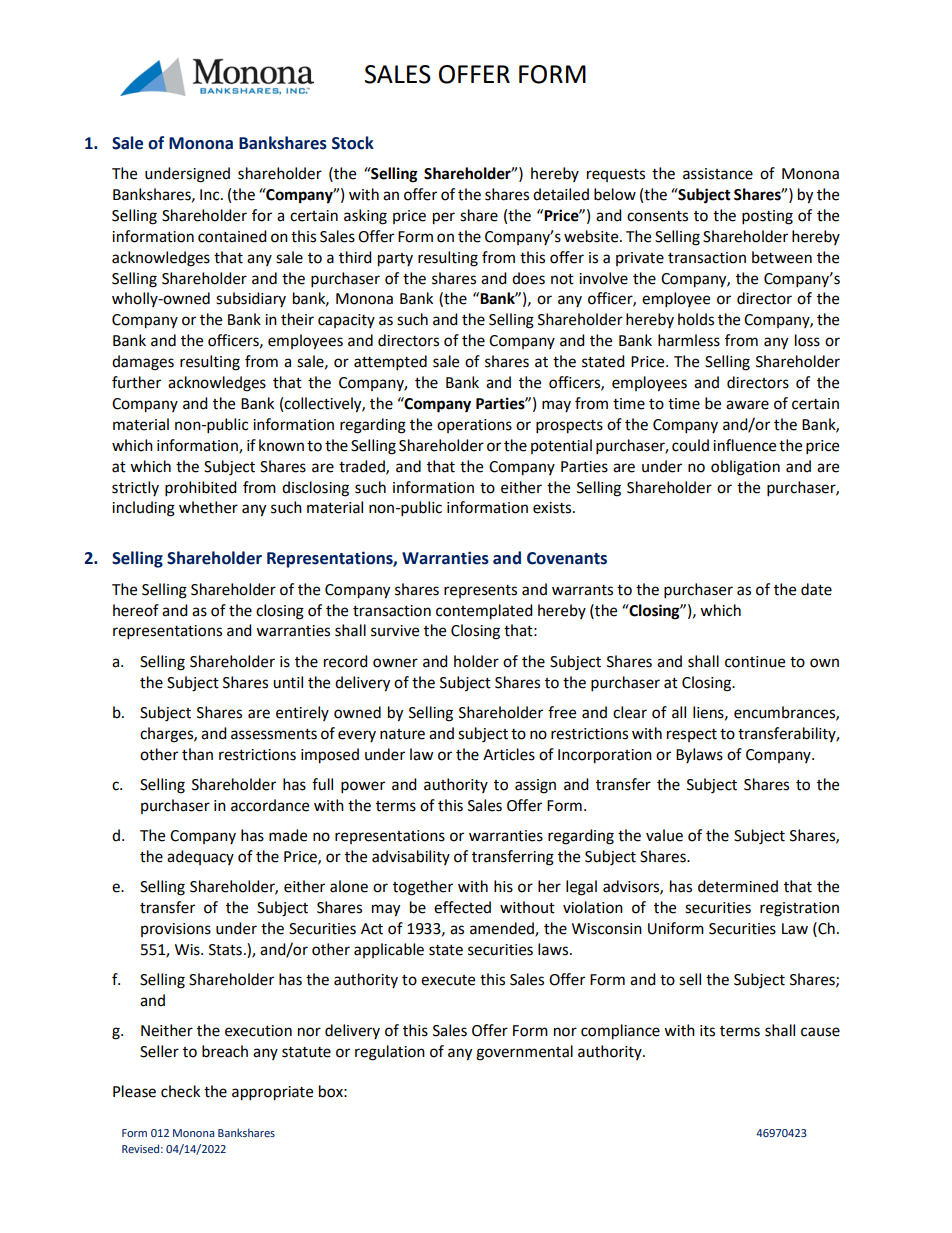 The height and width of the page is (1233, 952). What do you see at coordinates (707, 1031) in the page?
I see `its` at bounding box center [707, 1031].
